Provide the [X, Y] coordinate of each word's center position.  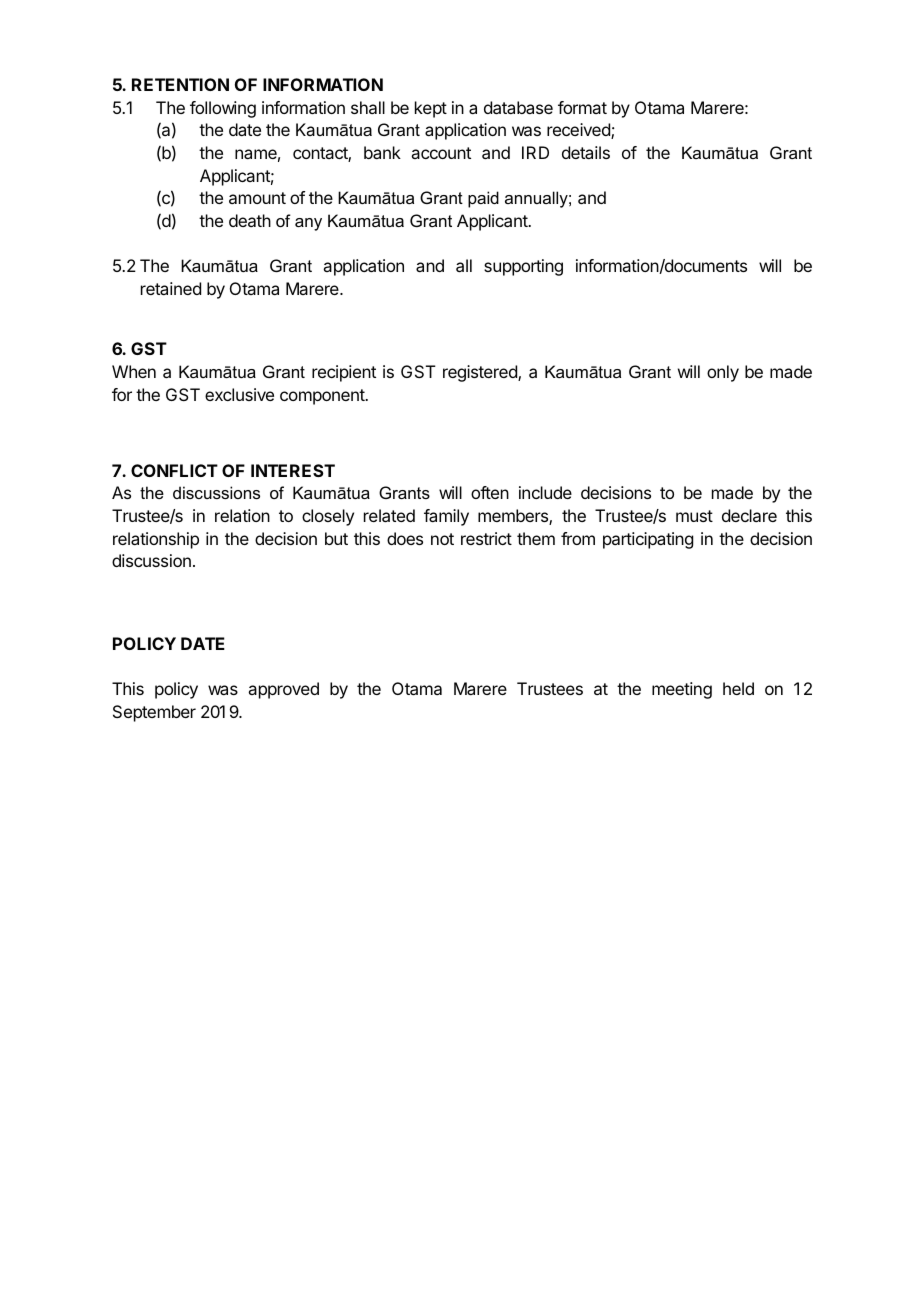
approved [283, 690]
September [154, 713]
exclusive [239, 394]
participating [648, 540]
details [586, 152]
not [442, 539]
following [223, 109]
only [723, 373]
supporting [523, 267]
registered [481, 373]
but [336, 538]
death [250, 220]
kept [431, 109]
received [579, 131]
